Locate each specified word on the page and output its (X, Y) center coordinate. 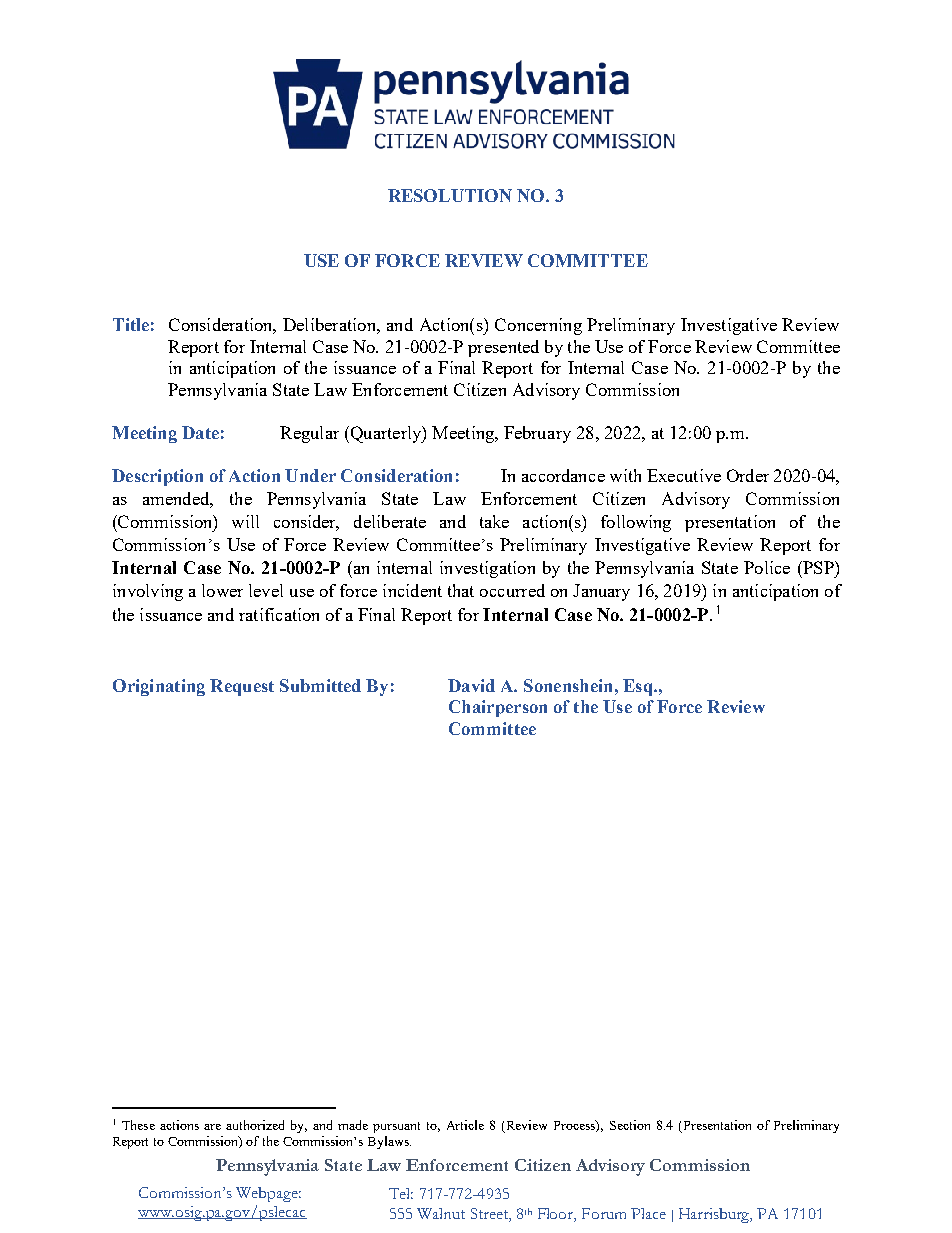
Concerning (538, 326)
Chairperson (498, 708)
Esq (639, 687)
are (212, 1127)
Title (131, 324)
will (245, 521)
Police (767, 567)
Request (242, 687)
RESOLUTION (450, 195)
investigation (487, 569)
